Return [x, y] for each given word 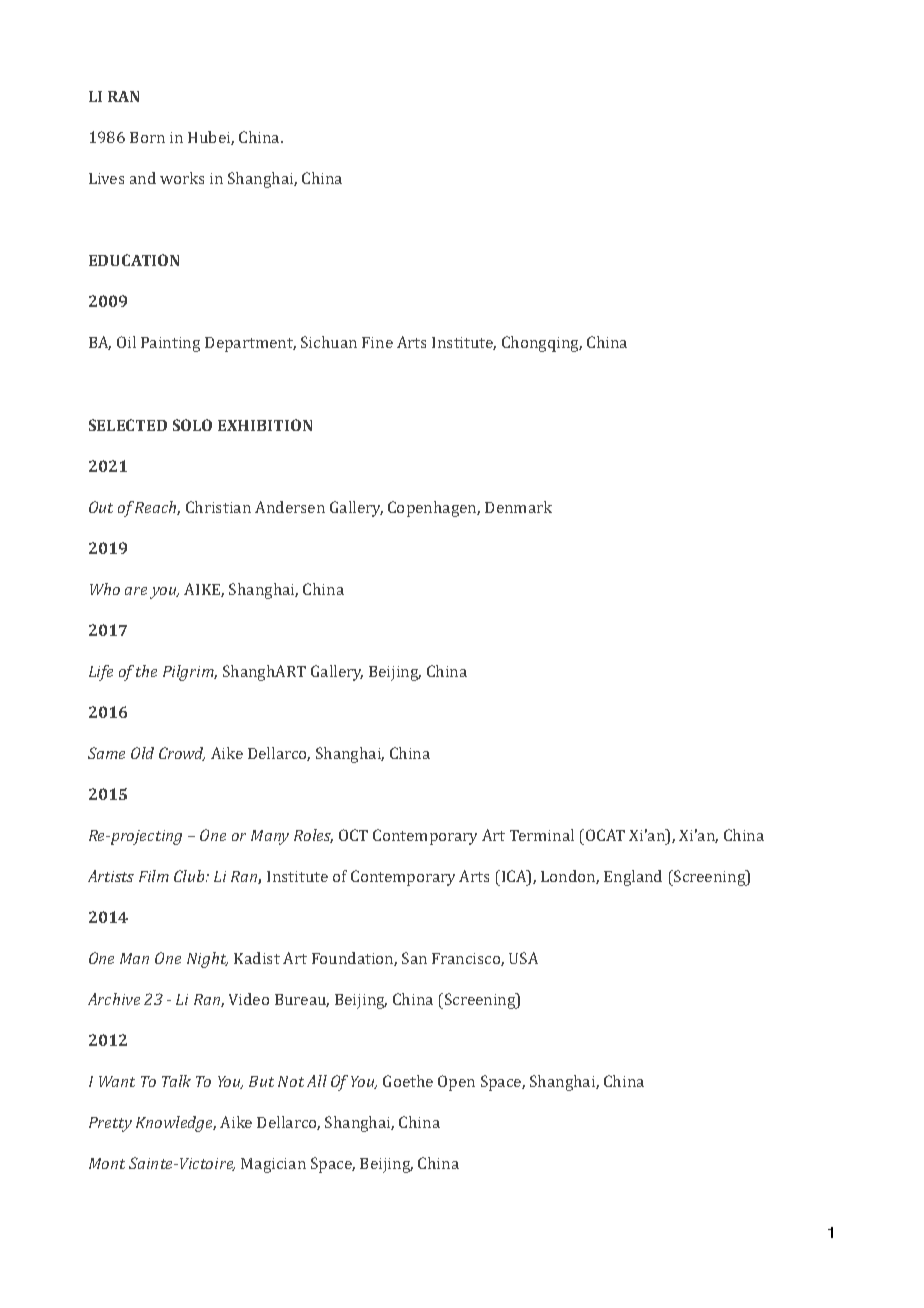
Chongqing [542, 344]
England [633, 878]
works [182, 178]
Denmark [518, 507]
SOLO [192, 425]
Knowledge [176, 1124]
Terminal [542, 835]
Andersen [290, 507]
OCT [353, 835]
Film [154, 876]
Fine [377, 342]
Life [101, 673]
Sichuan [329, 342]
